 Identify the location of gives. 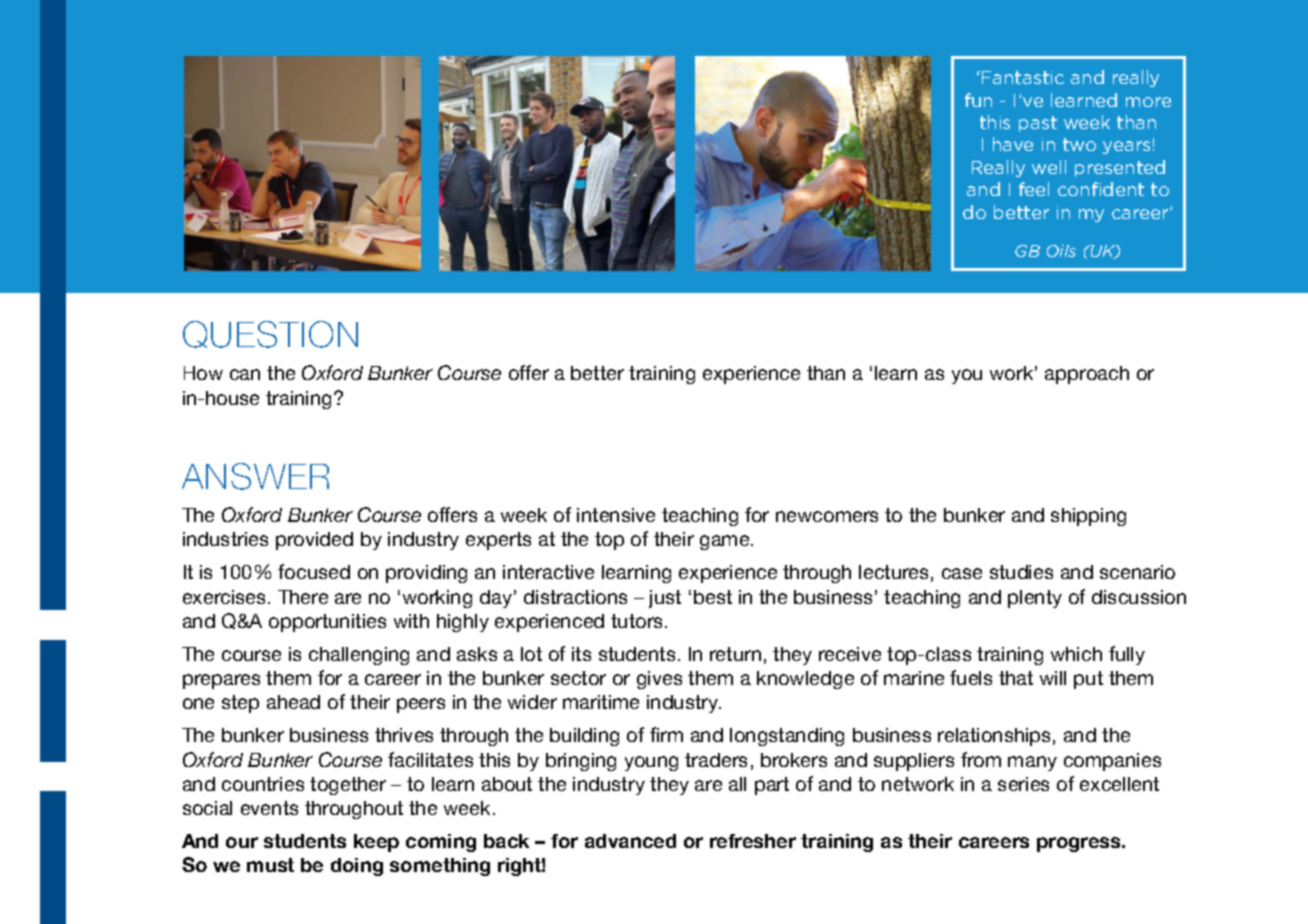
(659, 680).
